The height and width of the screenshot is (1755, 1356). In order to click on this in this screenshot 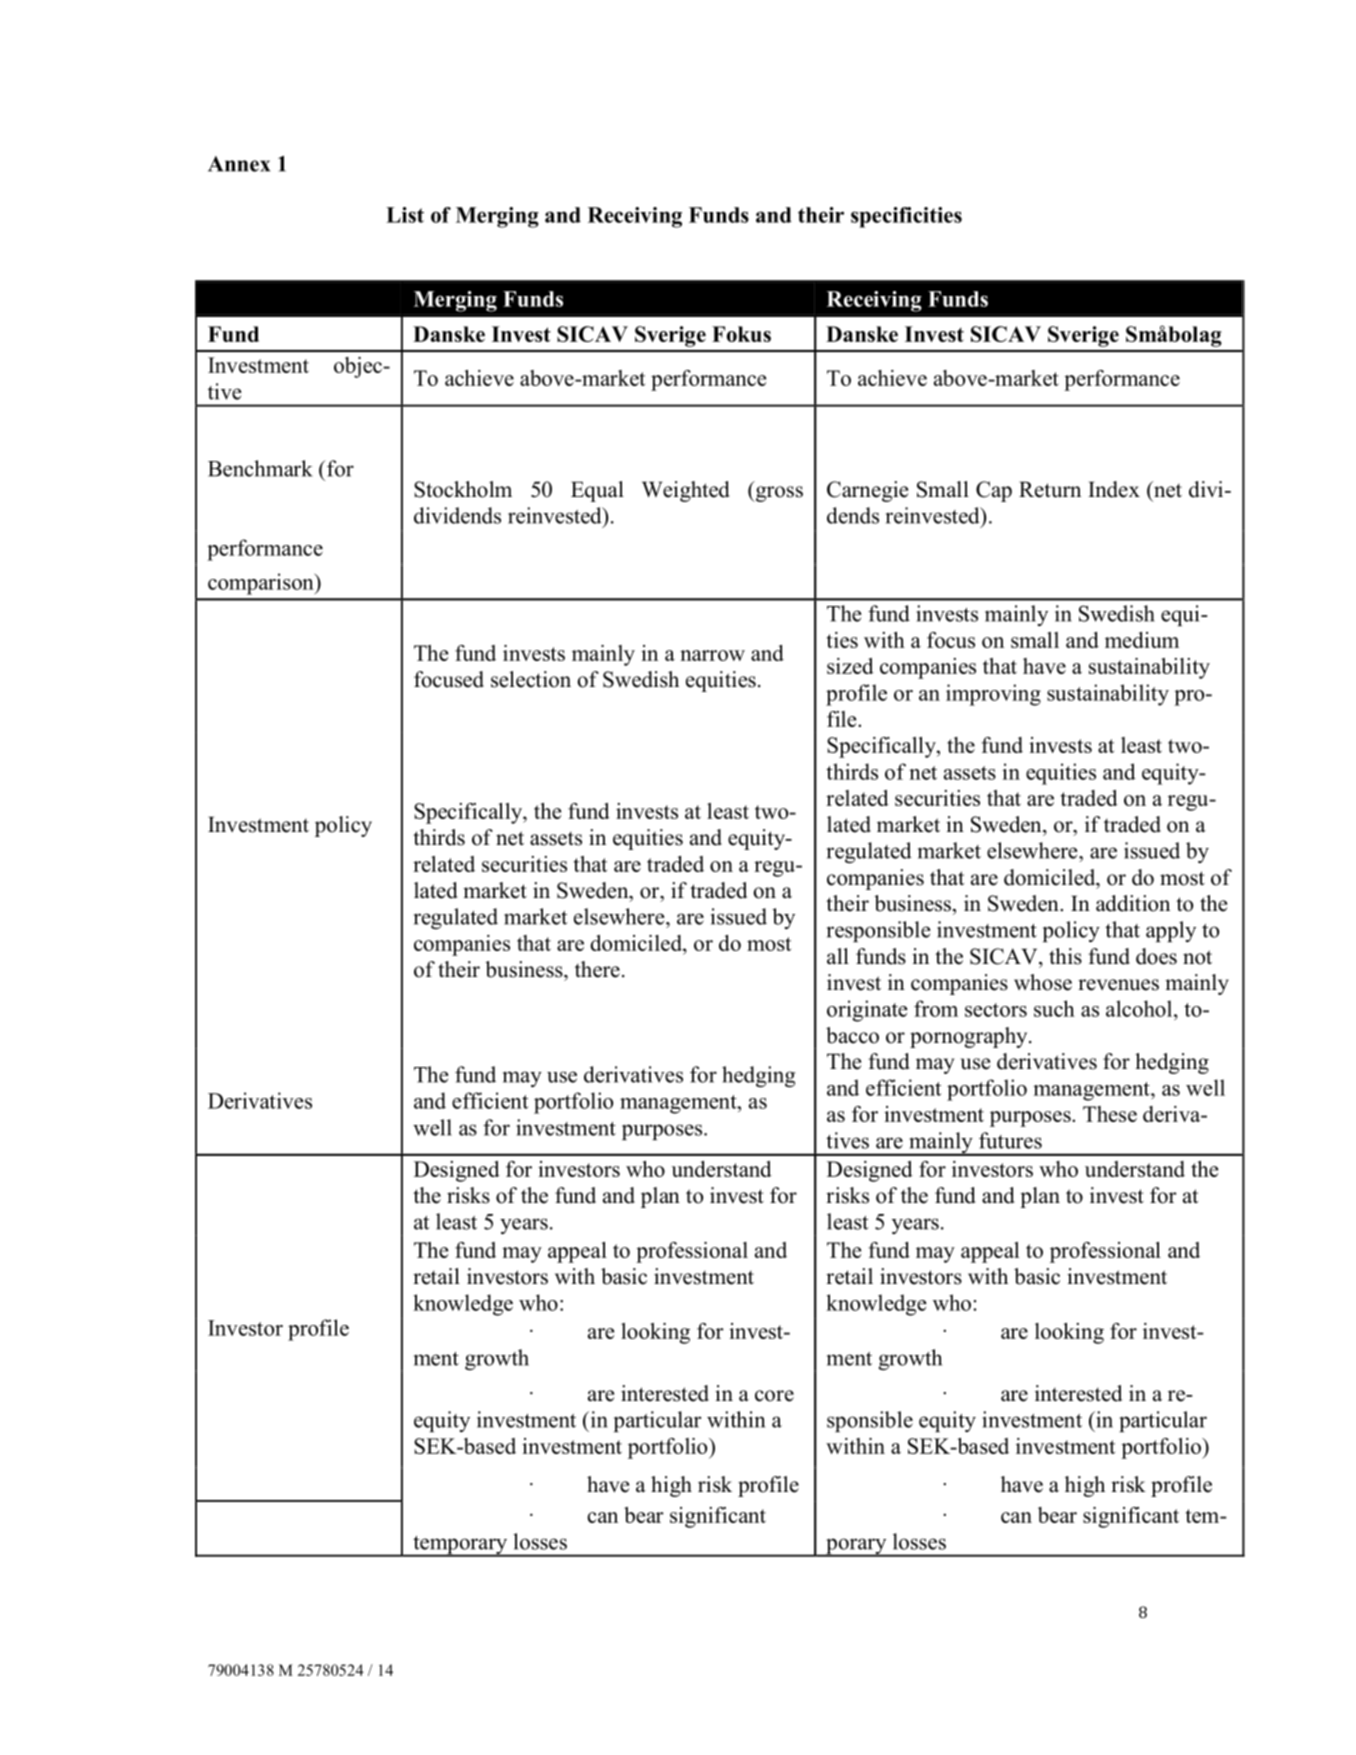, I will do `click(1065, 956)`.
